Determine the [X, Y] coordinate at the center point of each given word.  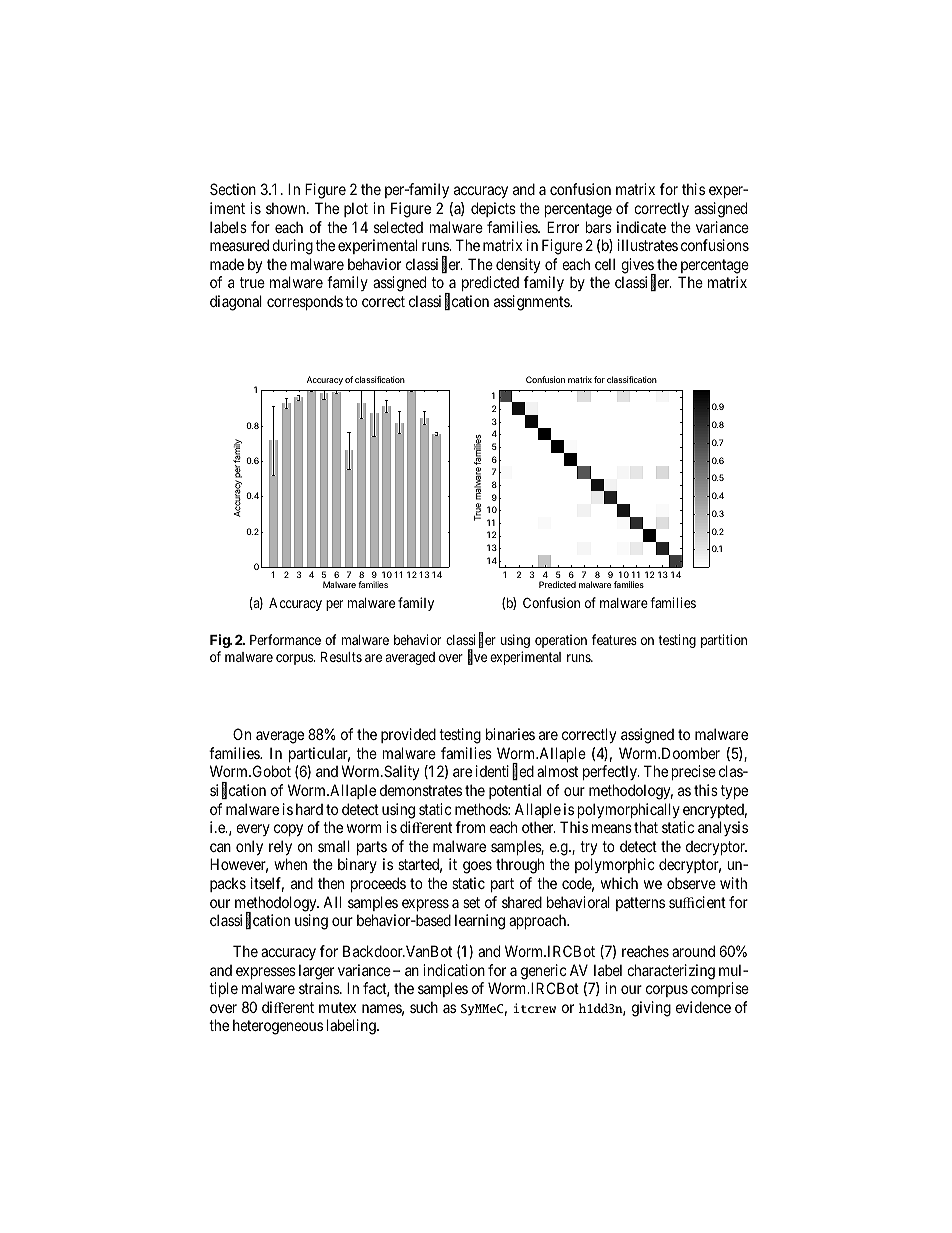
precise [694, 772]
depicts [493, 209]
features [614, 639]
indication [454, 970]
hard [309, 809]
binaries [510, 734]
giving [651, 1009]
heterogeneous [278, 1027]
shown [287, 208]
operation [561, 641]
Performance [285, 639]
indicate [641, 227]
